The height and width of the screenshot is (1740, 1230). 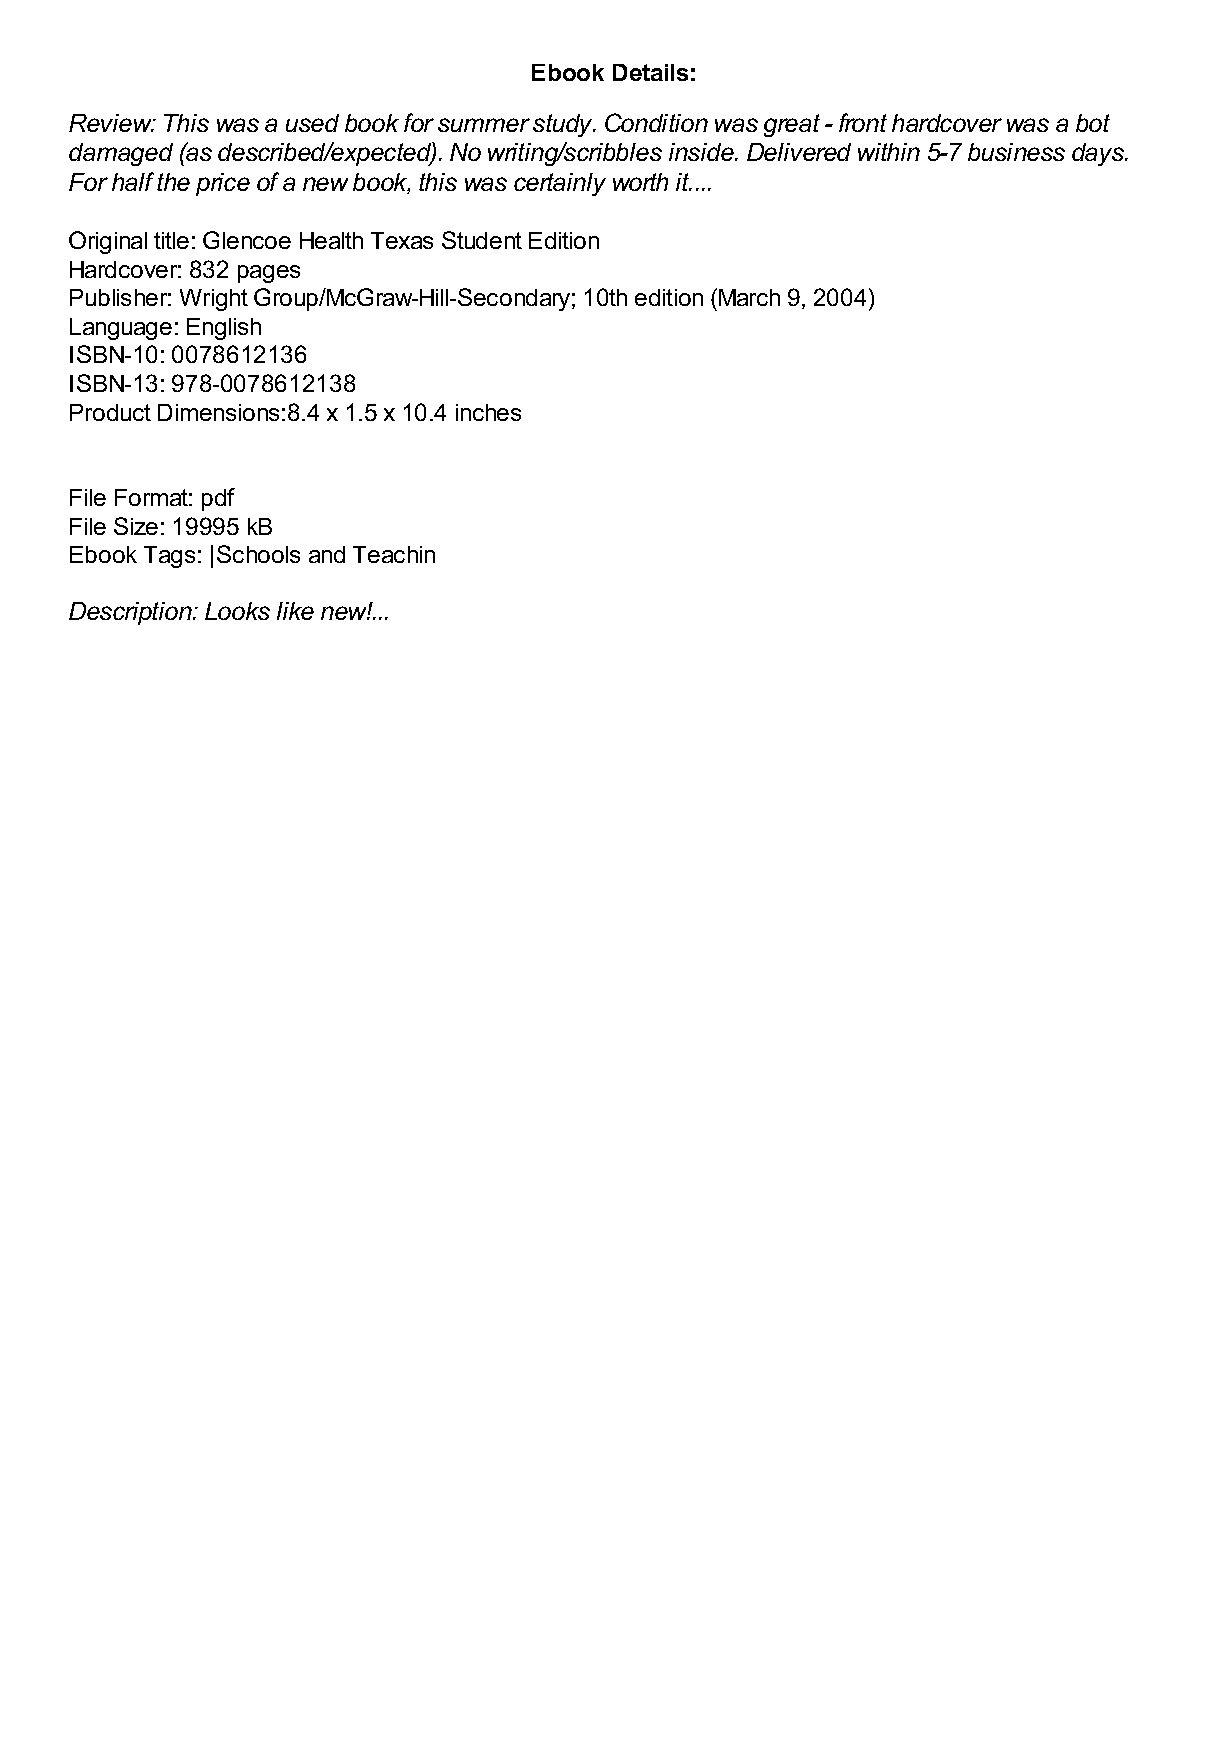 I want to click on Looks, so click(x=237, y=611).
